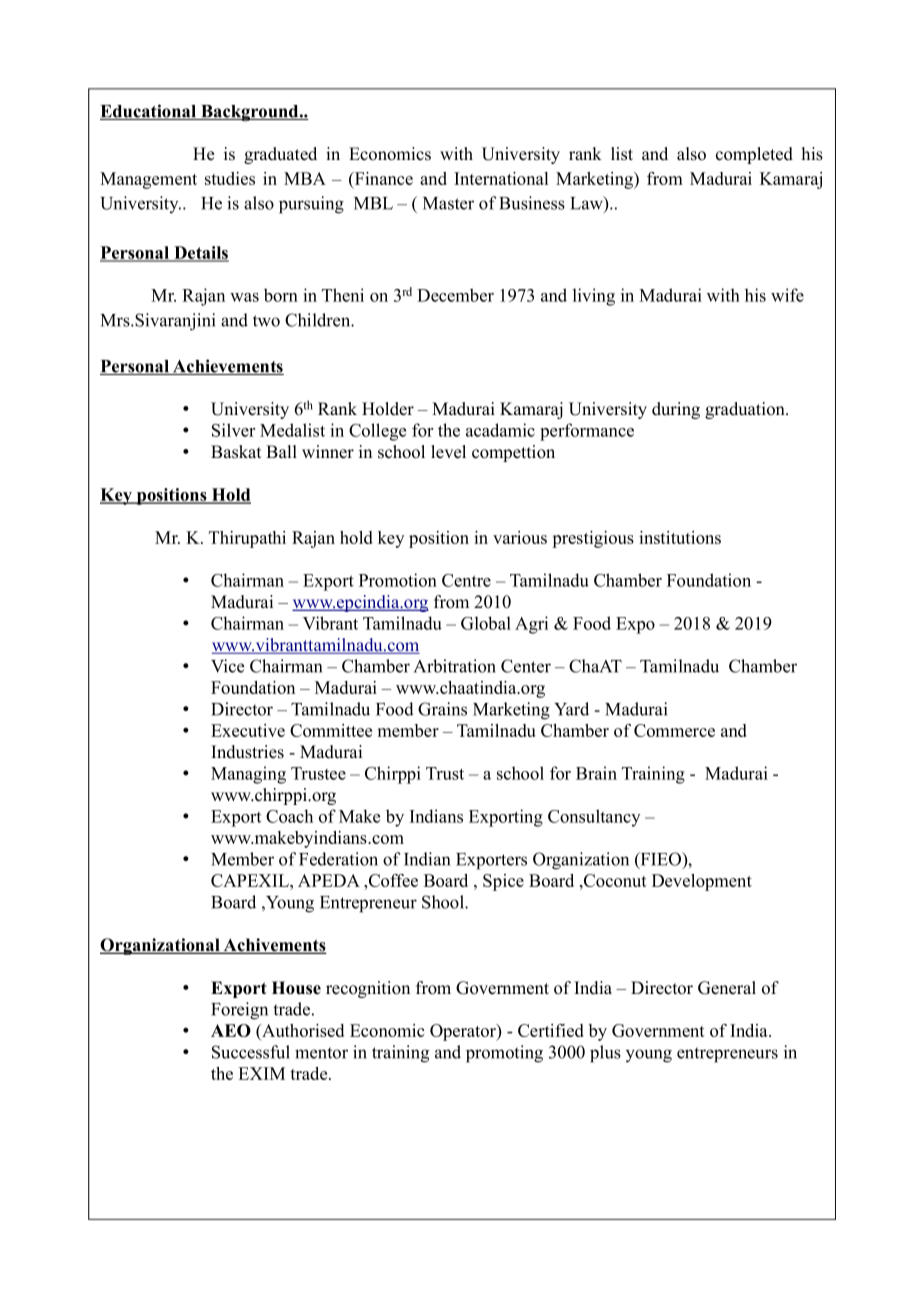  I want to click on Vice, so click(227, 666).
